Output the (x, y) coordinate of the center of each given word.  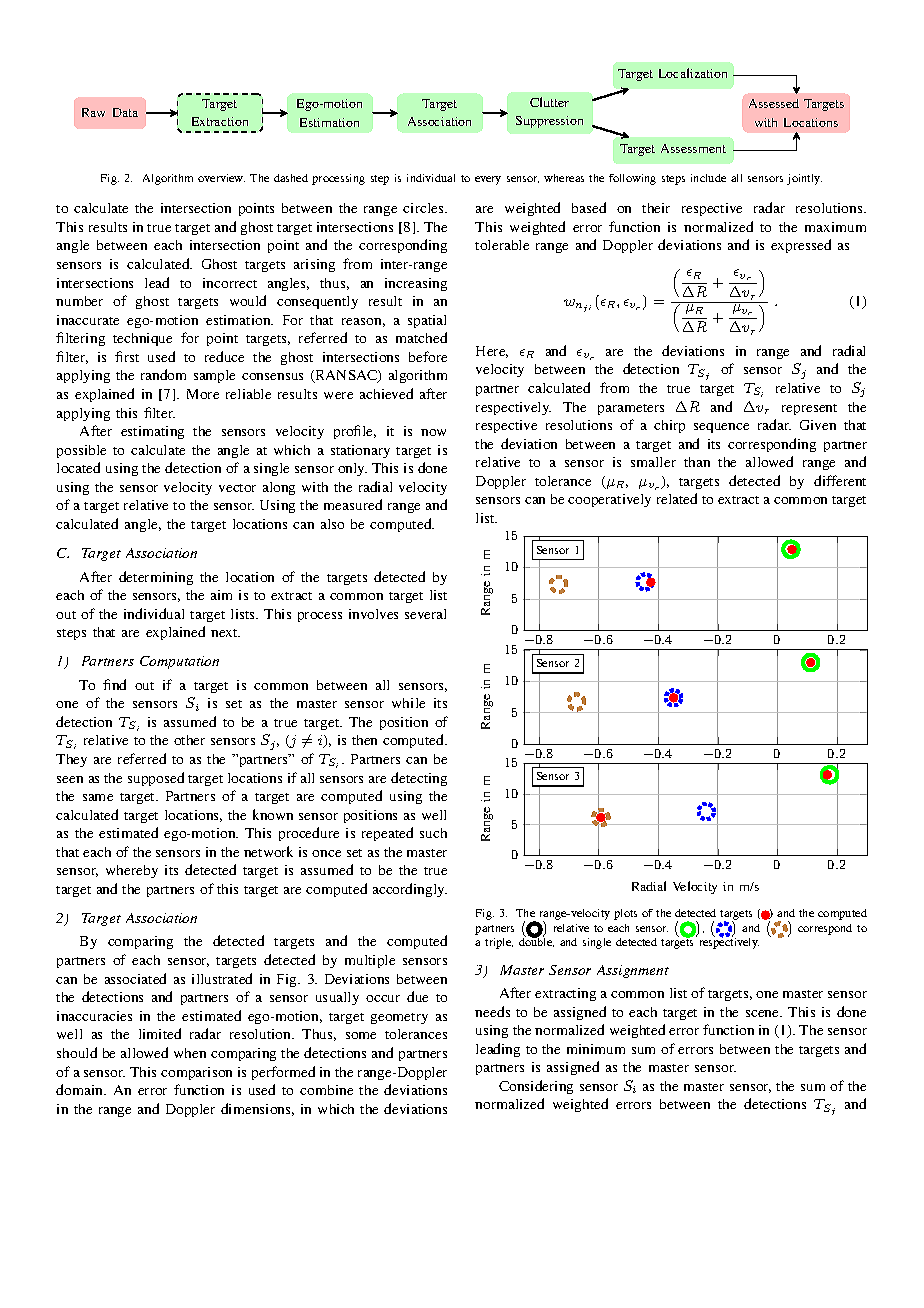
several (425, 614)
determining (156, 578)
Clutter (549, 102)
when (190, 1053)
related (677, 498)
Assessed (774, 103)
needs (492, 1011)
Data (125, 112)
